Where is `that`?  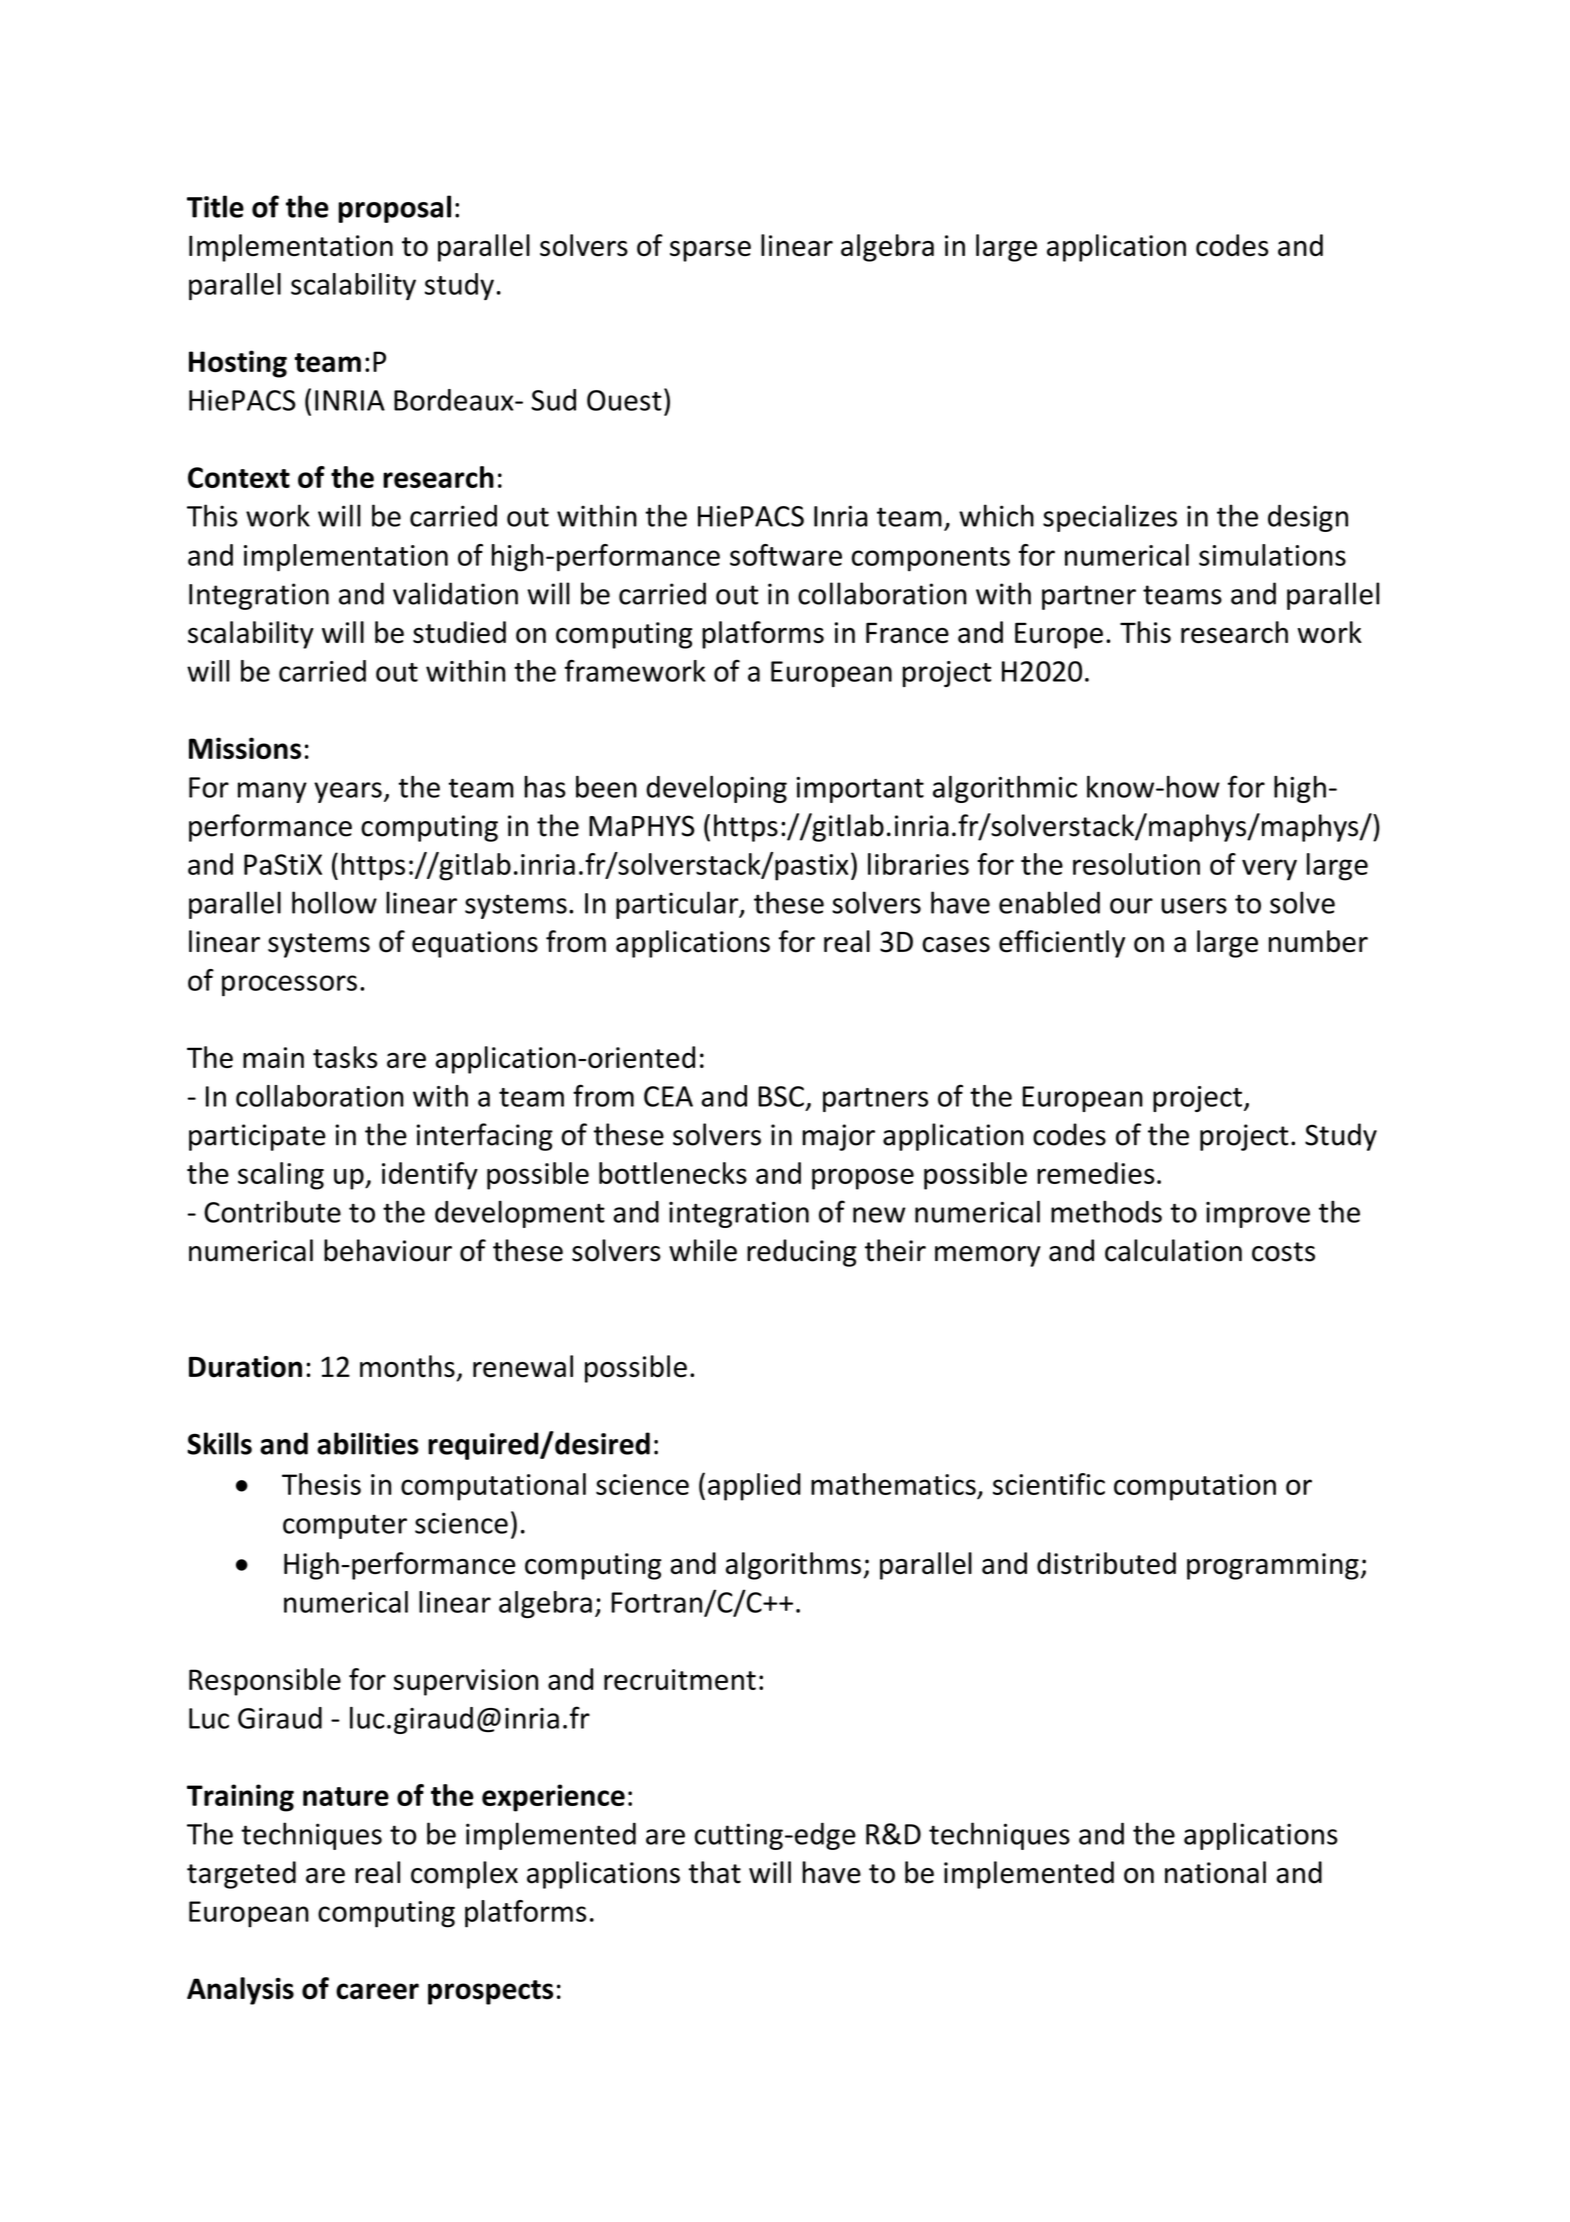
that is located at coordinates (715, 1872).
